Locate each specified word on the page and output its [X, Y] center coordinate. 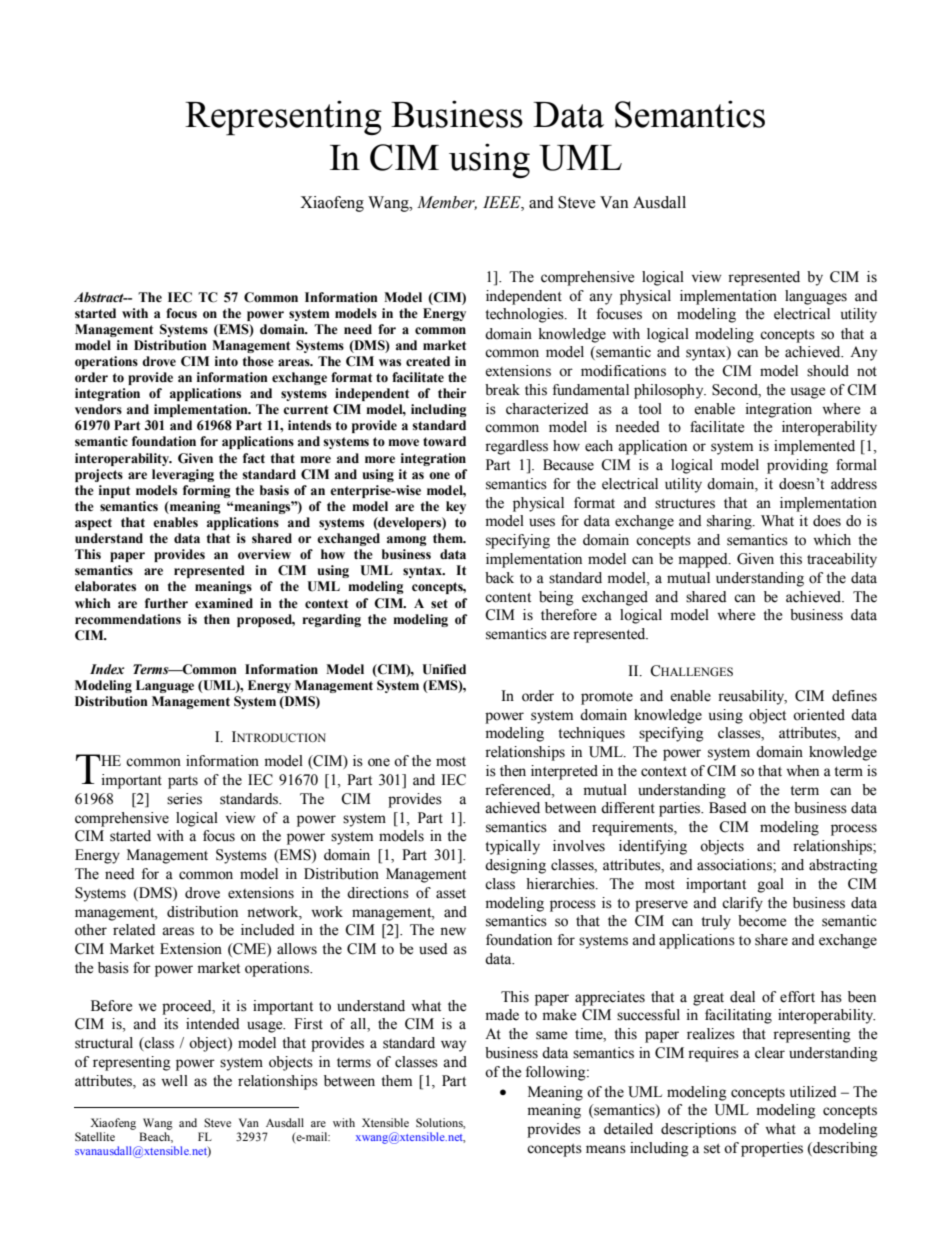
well [174, 1081]
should [828, 371]
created [428, 361]
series [184, 799]
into [226, 361]
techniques [591, 734]
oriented [819, 715]
